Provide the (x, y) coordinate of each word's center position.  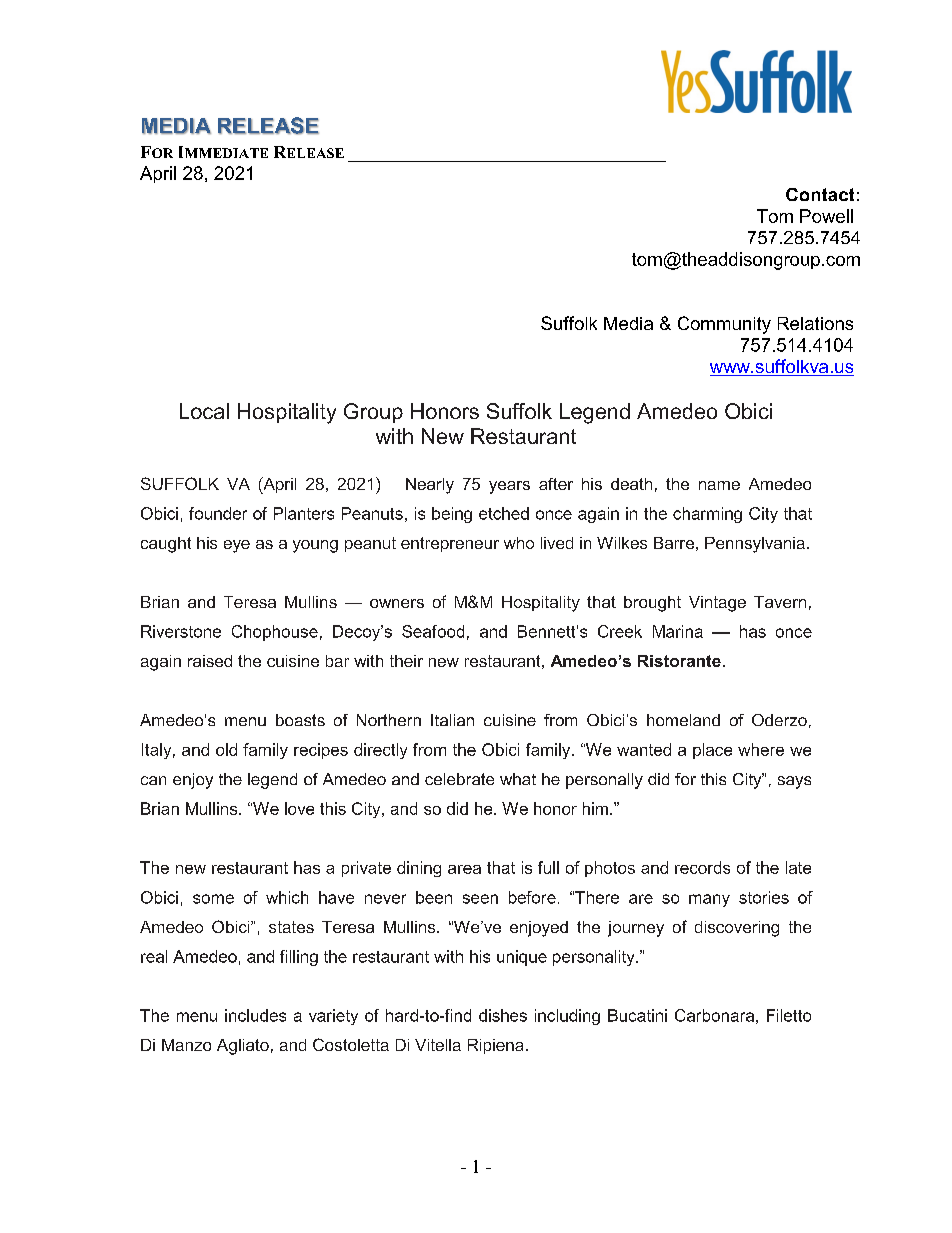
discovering (737, 929)
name (719, 485)
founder (218, 513)
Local (204, 411)
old (226, 749)
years (509, 487)
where (761, 749)
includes (255, 1015)
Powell (826, 216)
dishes (503, 1015)
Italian (452, 720)
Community (724, 325)
